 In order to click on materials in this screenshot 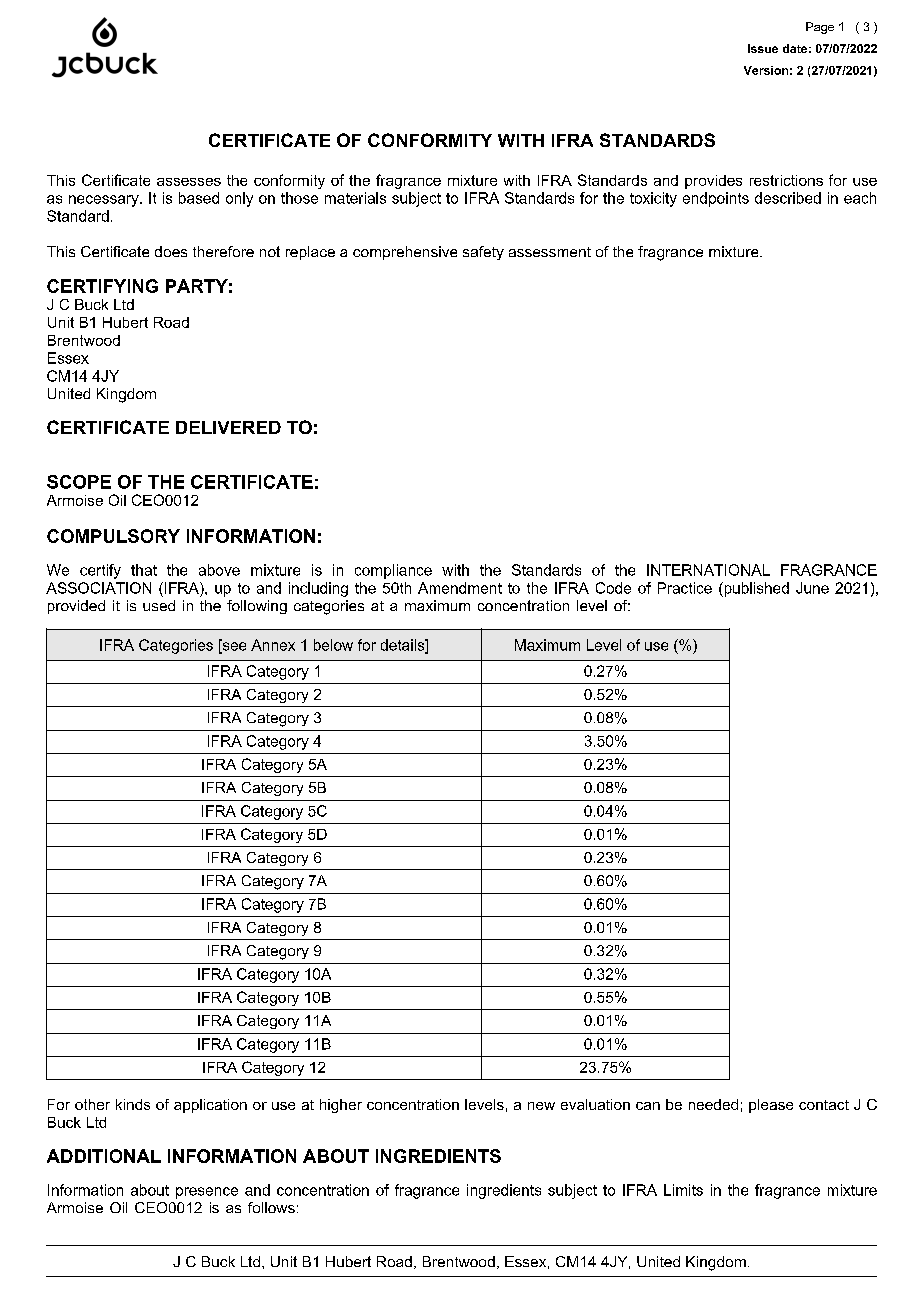, I will do `click(355, 198)`.
